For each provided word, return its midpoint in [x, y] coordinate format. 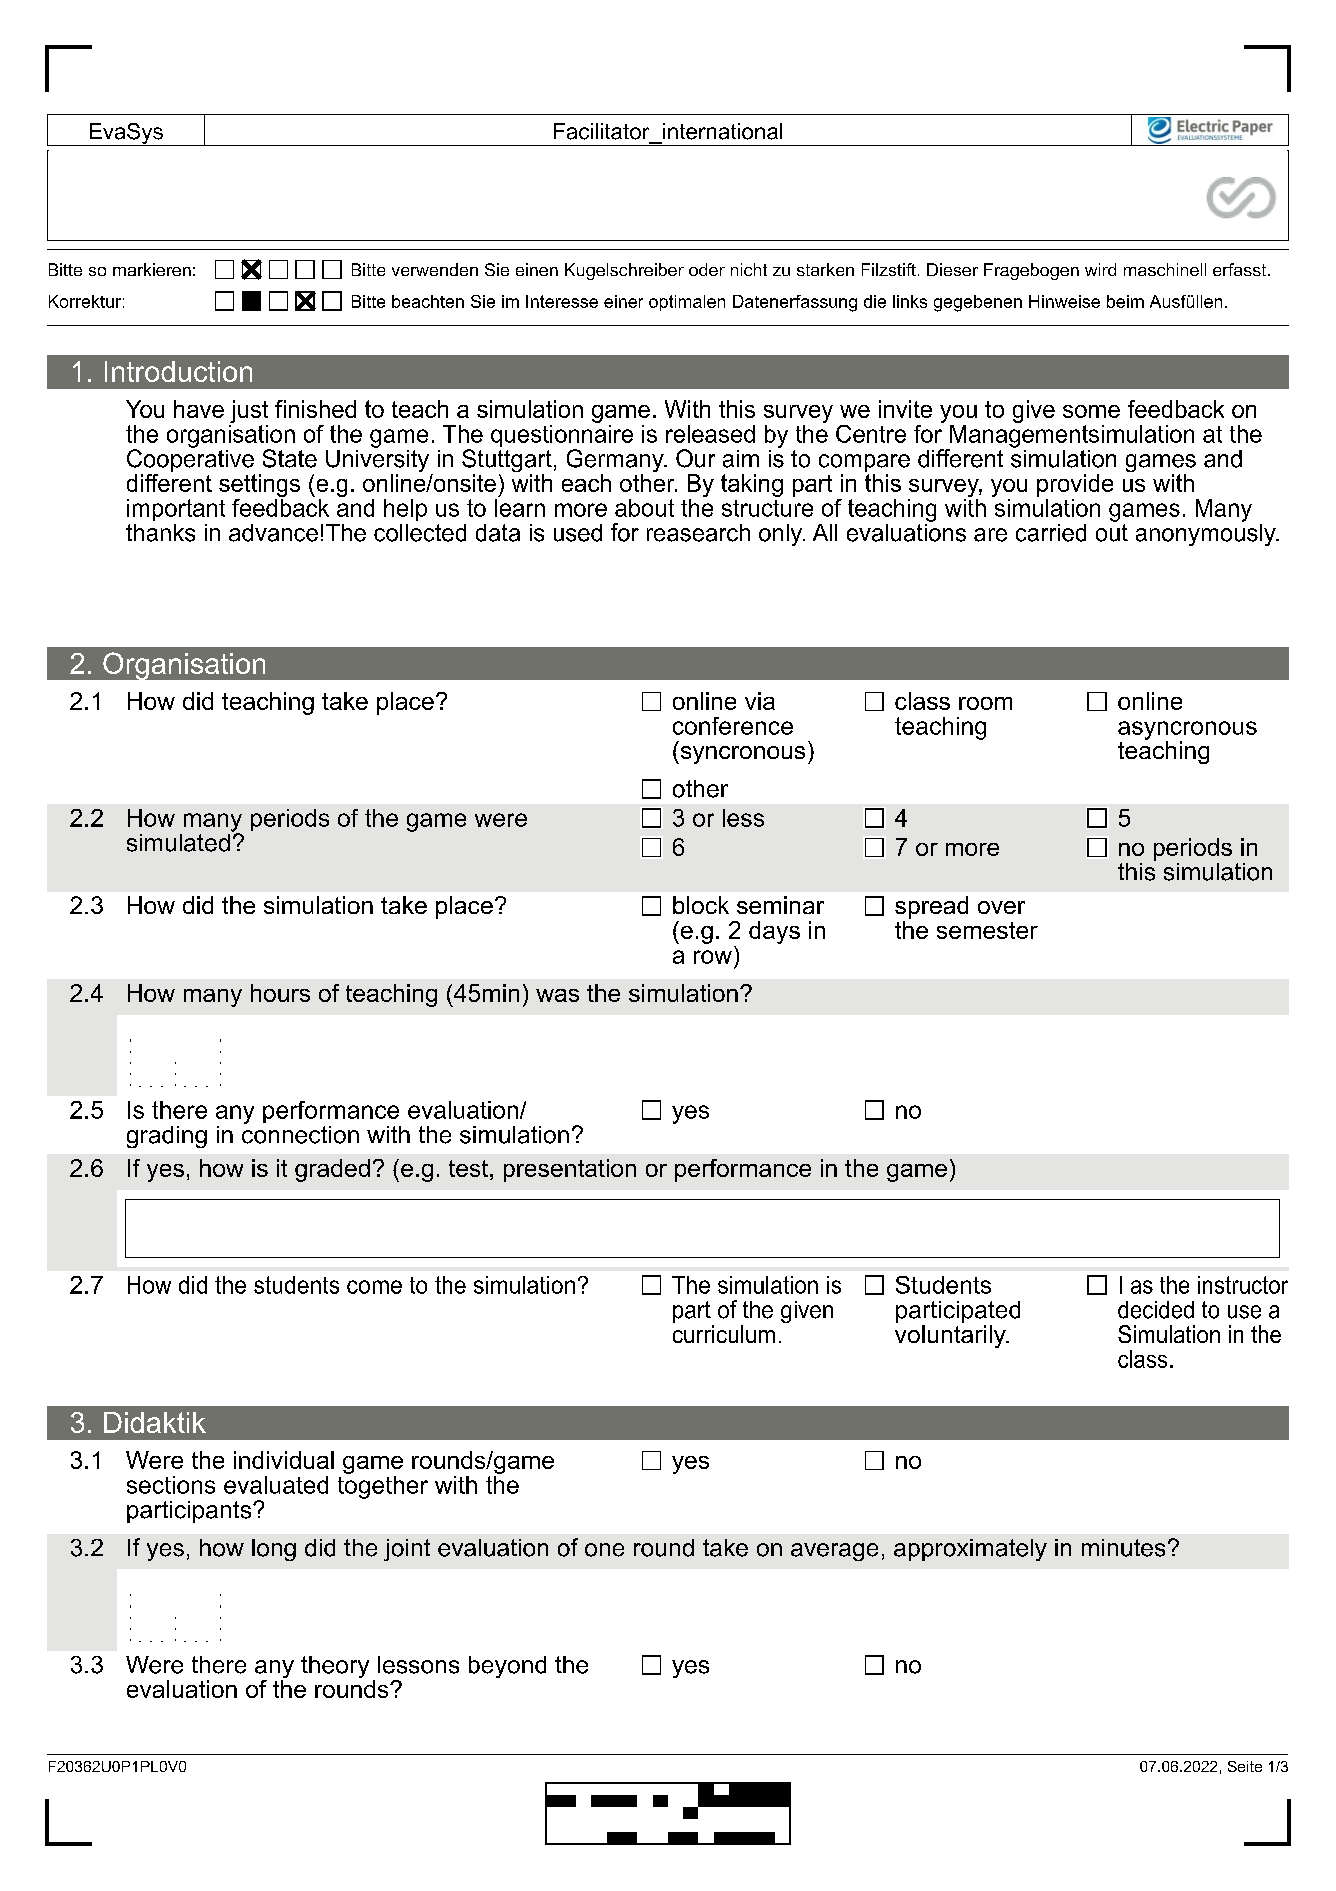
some [1091, 411]
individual [284, 1460]
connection [300, 1133]
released [710, 434]
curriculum [724, 1334]
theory [335, 1667]
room [985, 703]
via [760, 701]
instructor [1243, 1285]
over [1001, 907]
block [701, 905]
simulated [178, 843]
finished [315, 409]
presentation [570, 1170]
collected [420, 533]
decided [1156, 1310]
